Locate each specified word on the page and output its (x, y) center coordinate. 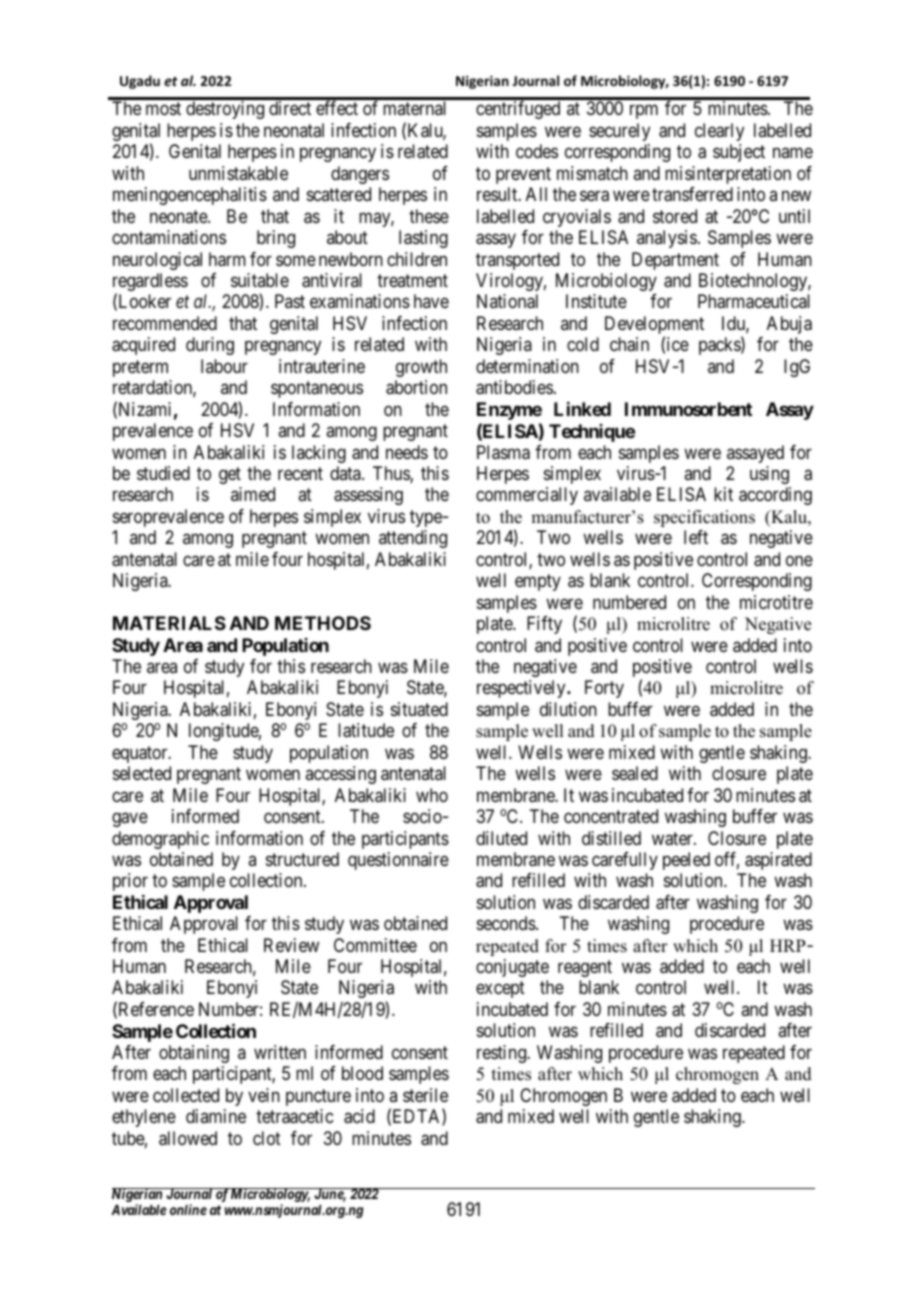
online (188, 1209)
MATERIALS (169, 623)
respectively (522, 689)
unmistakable (238, 173)
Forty (604, 689)
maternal (414, 108)
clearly (719, 132)
